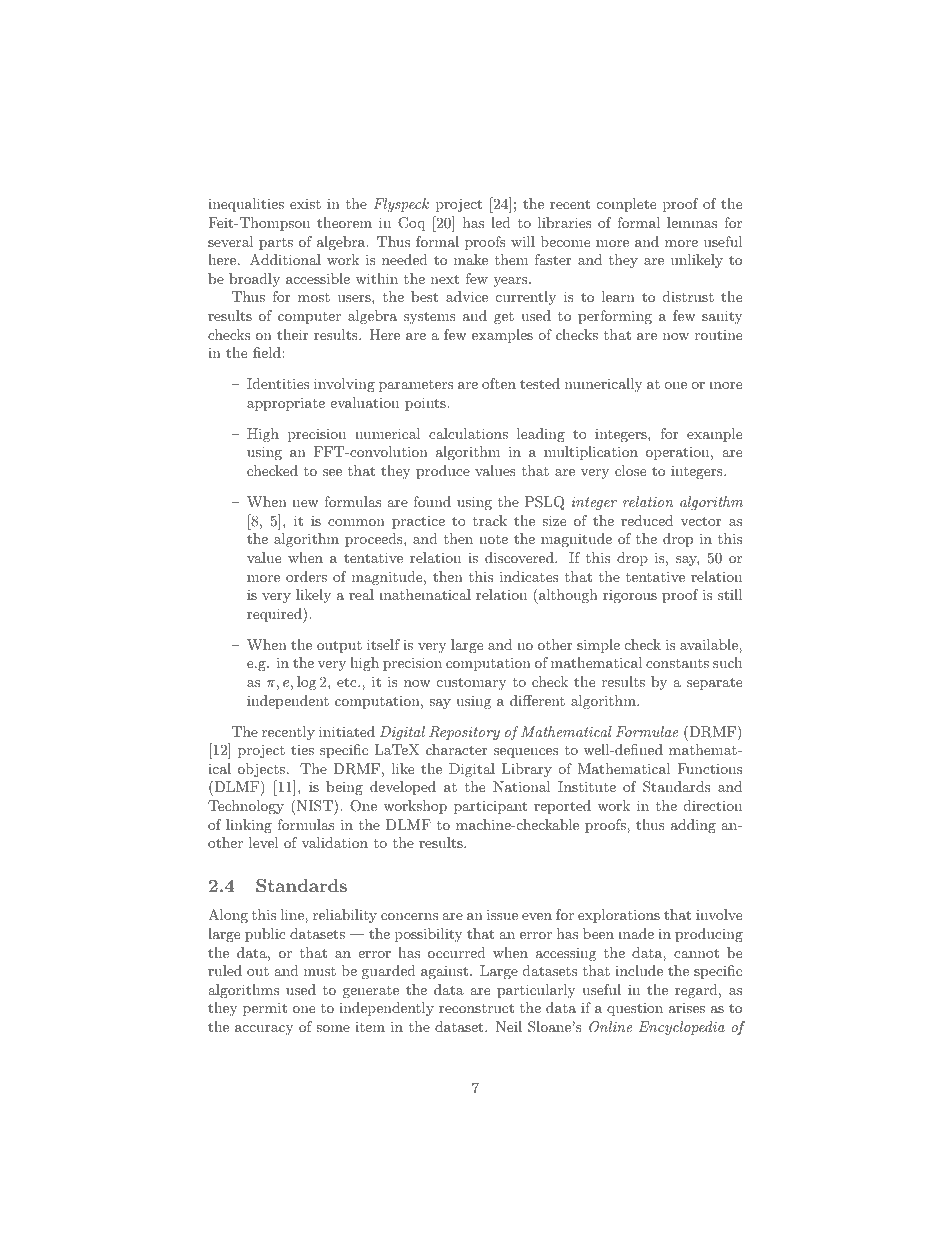 The image size is (952, 1233). What do you see at coordinates (647, 731) in the screenshot?
I see `Formulae` at bounding box center [647, 731].
